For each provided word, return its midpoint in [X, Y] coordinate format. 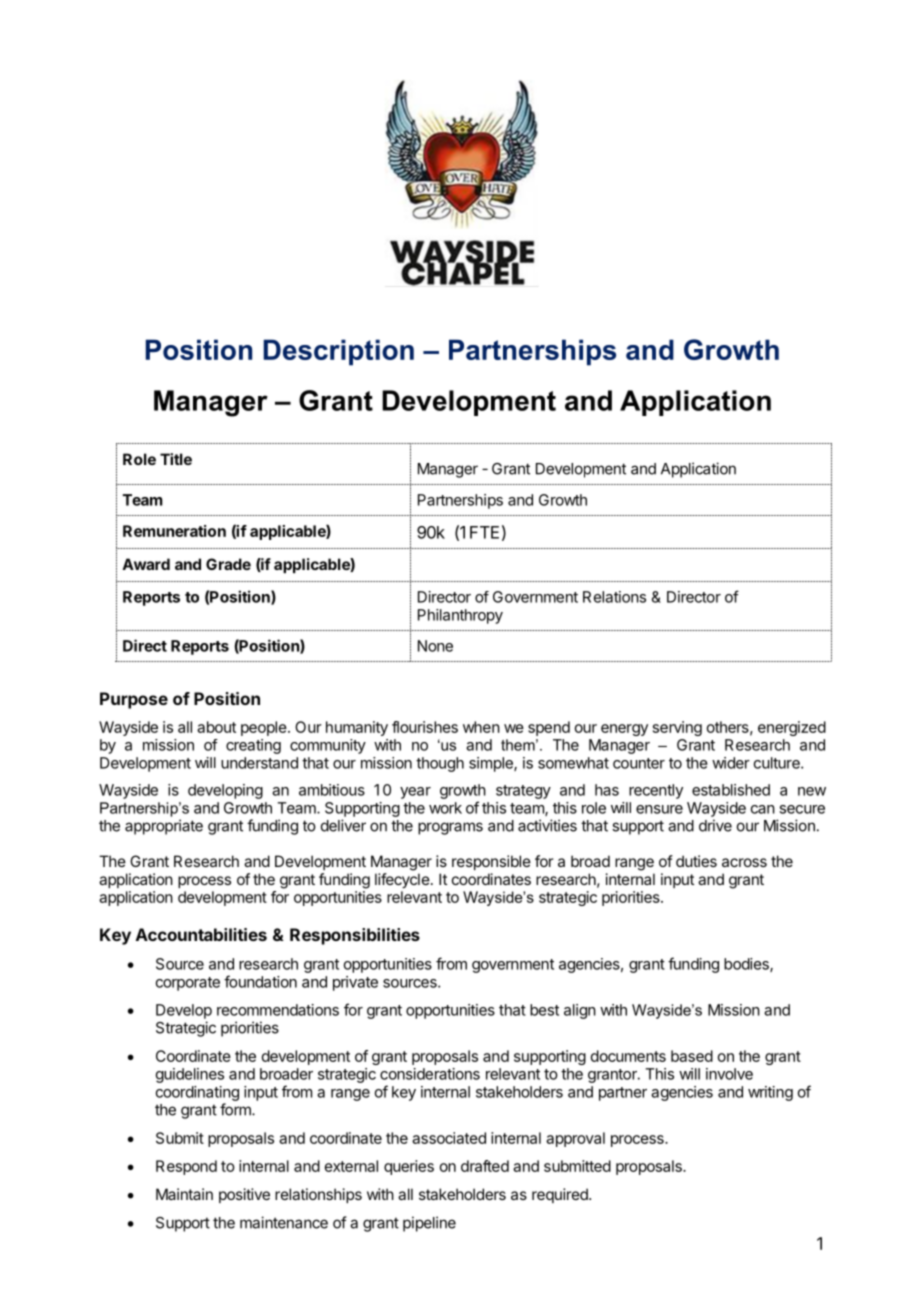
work [445, 808]
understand [259, 763]
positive [244, 1195]
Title [176, 459]
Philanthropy [460, 616]
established [731, 790]
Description [338, 352]
